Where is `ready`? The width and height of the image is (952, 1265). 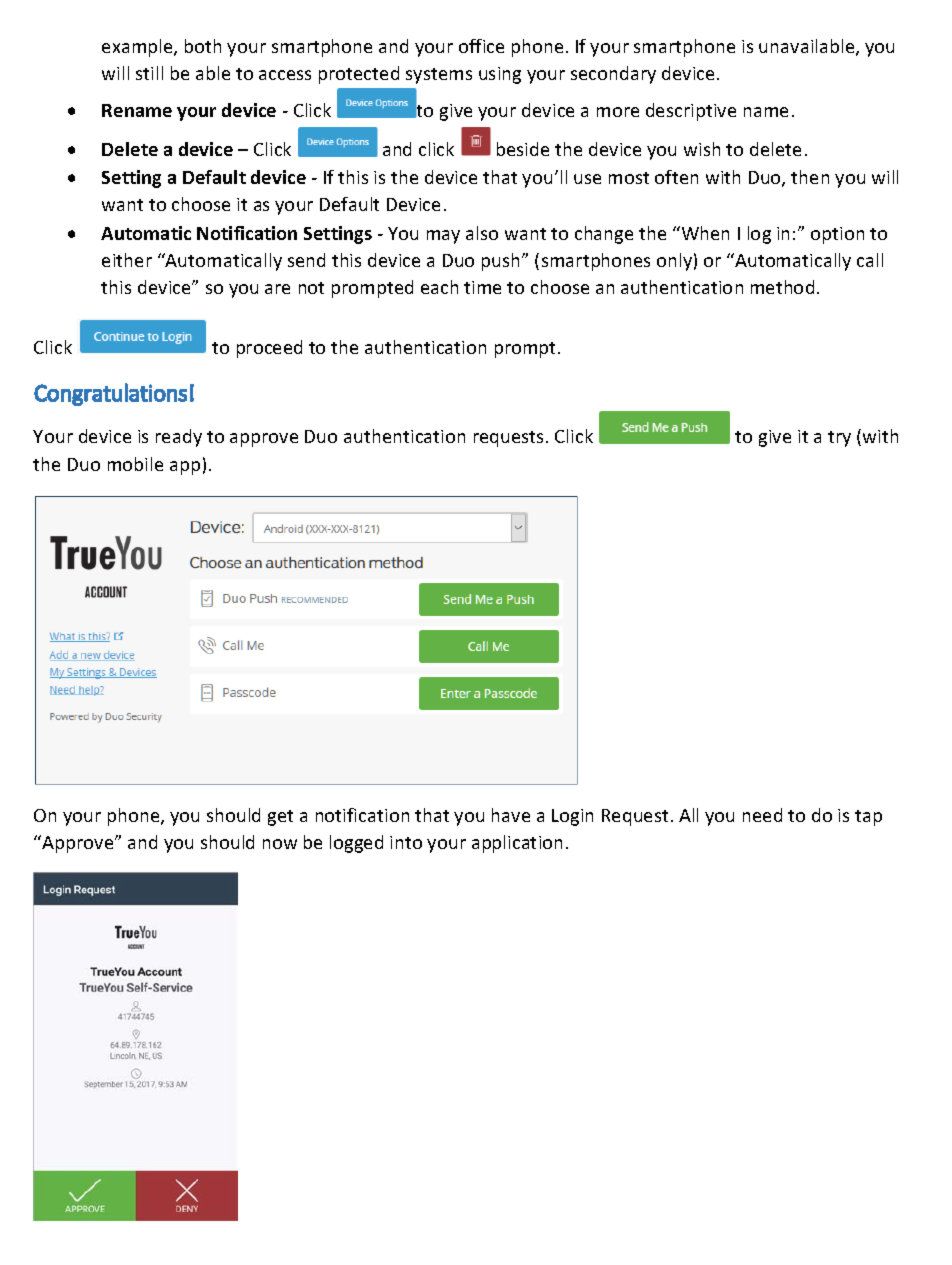 ready is located at coordinates (179, 438).
